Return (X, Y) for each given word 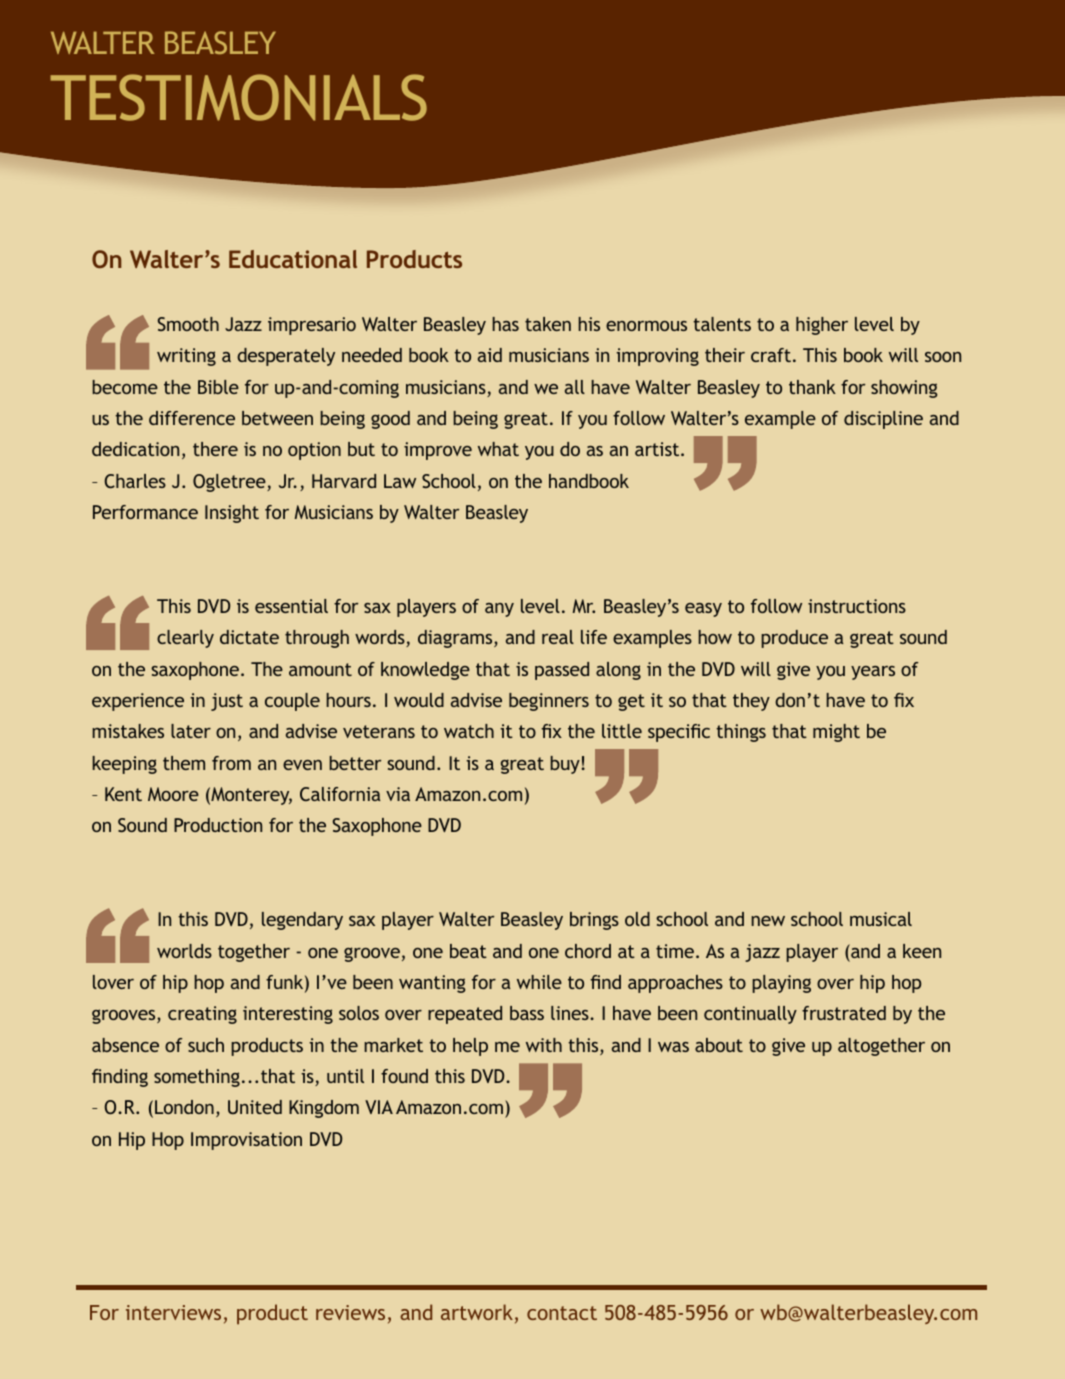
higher (822, 326)
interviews (173, 1312)
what (498, 449)
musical (881, 919)
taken (548, 324)
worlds (184, 951)
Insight (232, 514)
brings (594, 921)
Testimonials (238, 97)
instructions (857, 606)
